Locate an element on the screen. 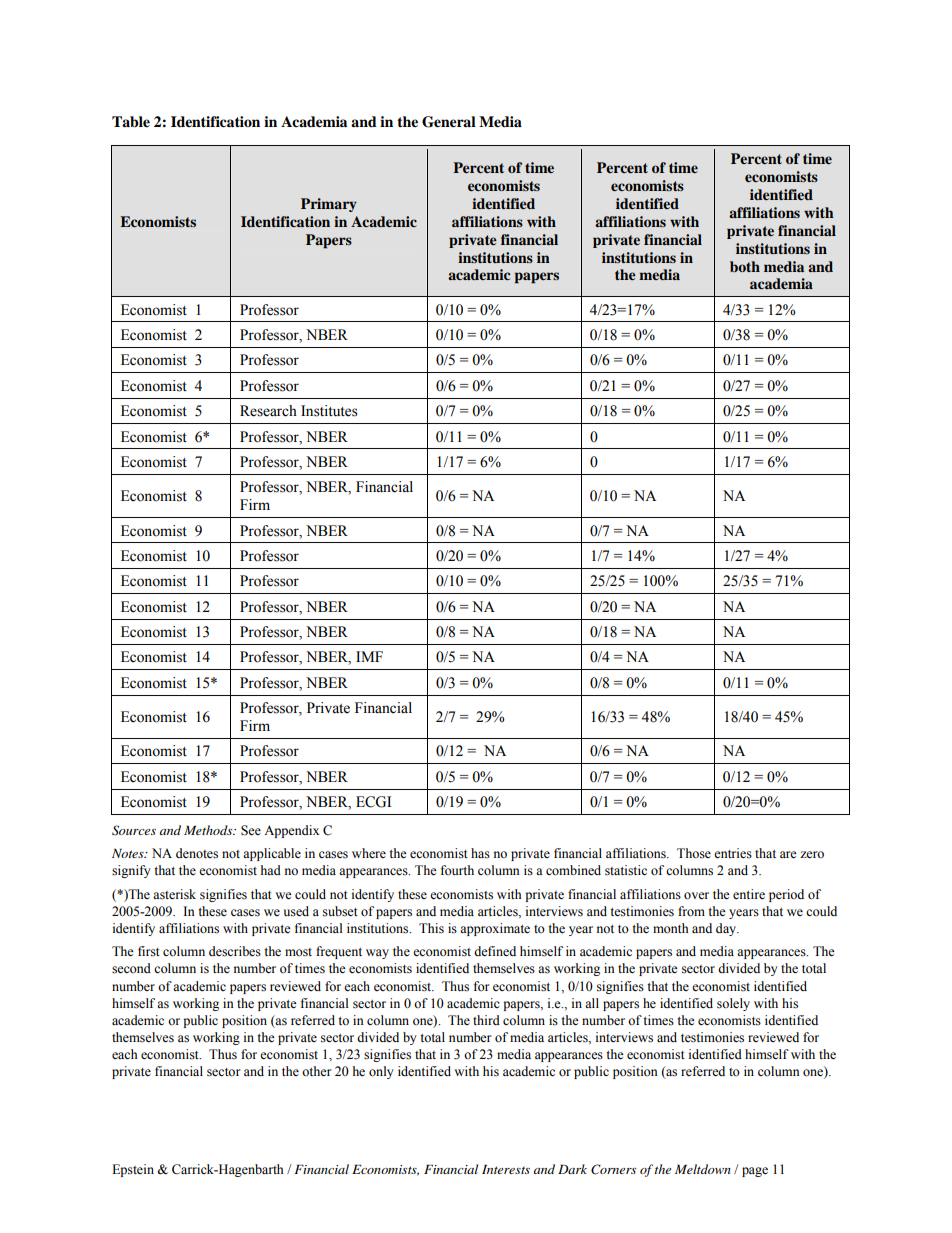 The height and width of the screenshot is (1233, 952). General is located at coordinates (449, 122).
